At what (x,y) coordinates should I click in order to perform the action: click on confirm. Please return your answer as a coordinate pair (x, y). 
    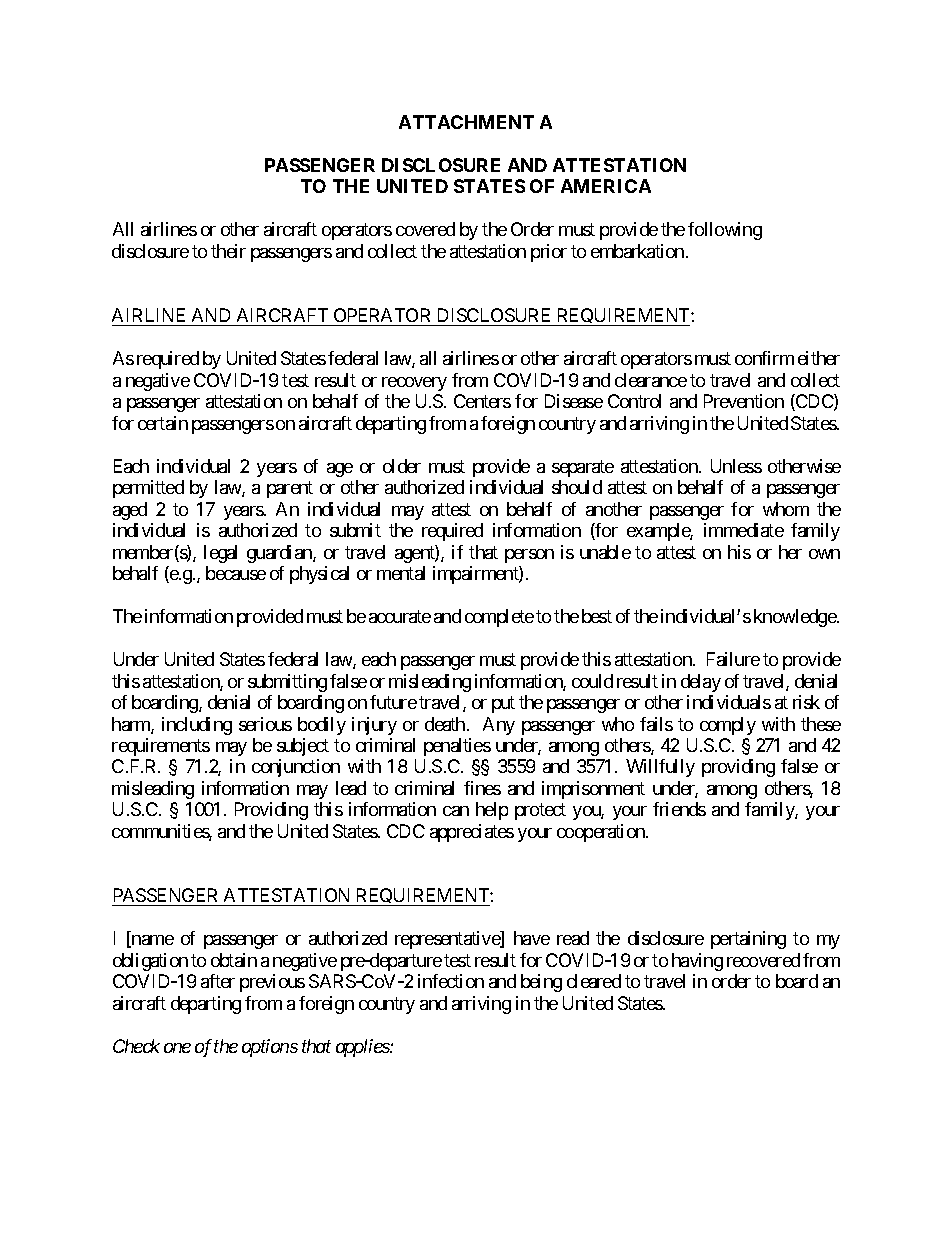
    Looking at the image, I should click on (764, 358).
